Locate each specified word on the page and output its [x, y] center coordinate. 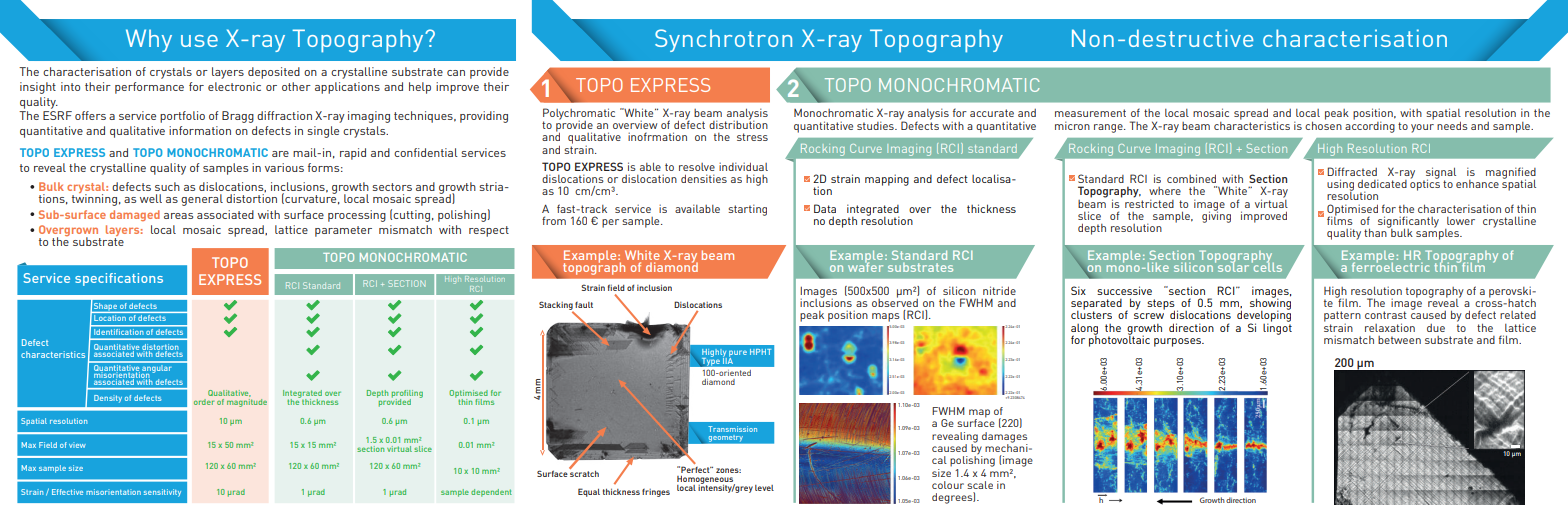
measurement [1090, 113]
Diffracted [1352, 171]
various [284, 167]
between [1399, 340]
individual [743, 166]
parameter [343, 231]
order [204, 402]
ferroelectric [1390, 266]
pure [738, 354]
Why [149, 40]
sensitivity [162, 493]
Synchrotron [723, 40]
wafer [865, 266]
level [764, 488]
